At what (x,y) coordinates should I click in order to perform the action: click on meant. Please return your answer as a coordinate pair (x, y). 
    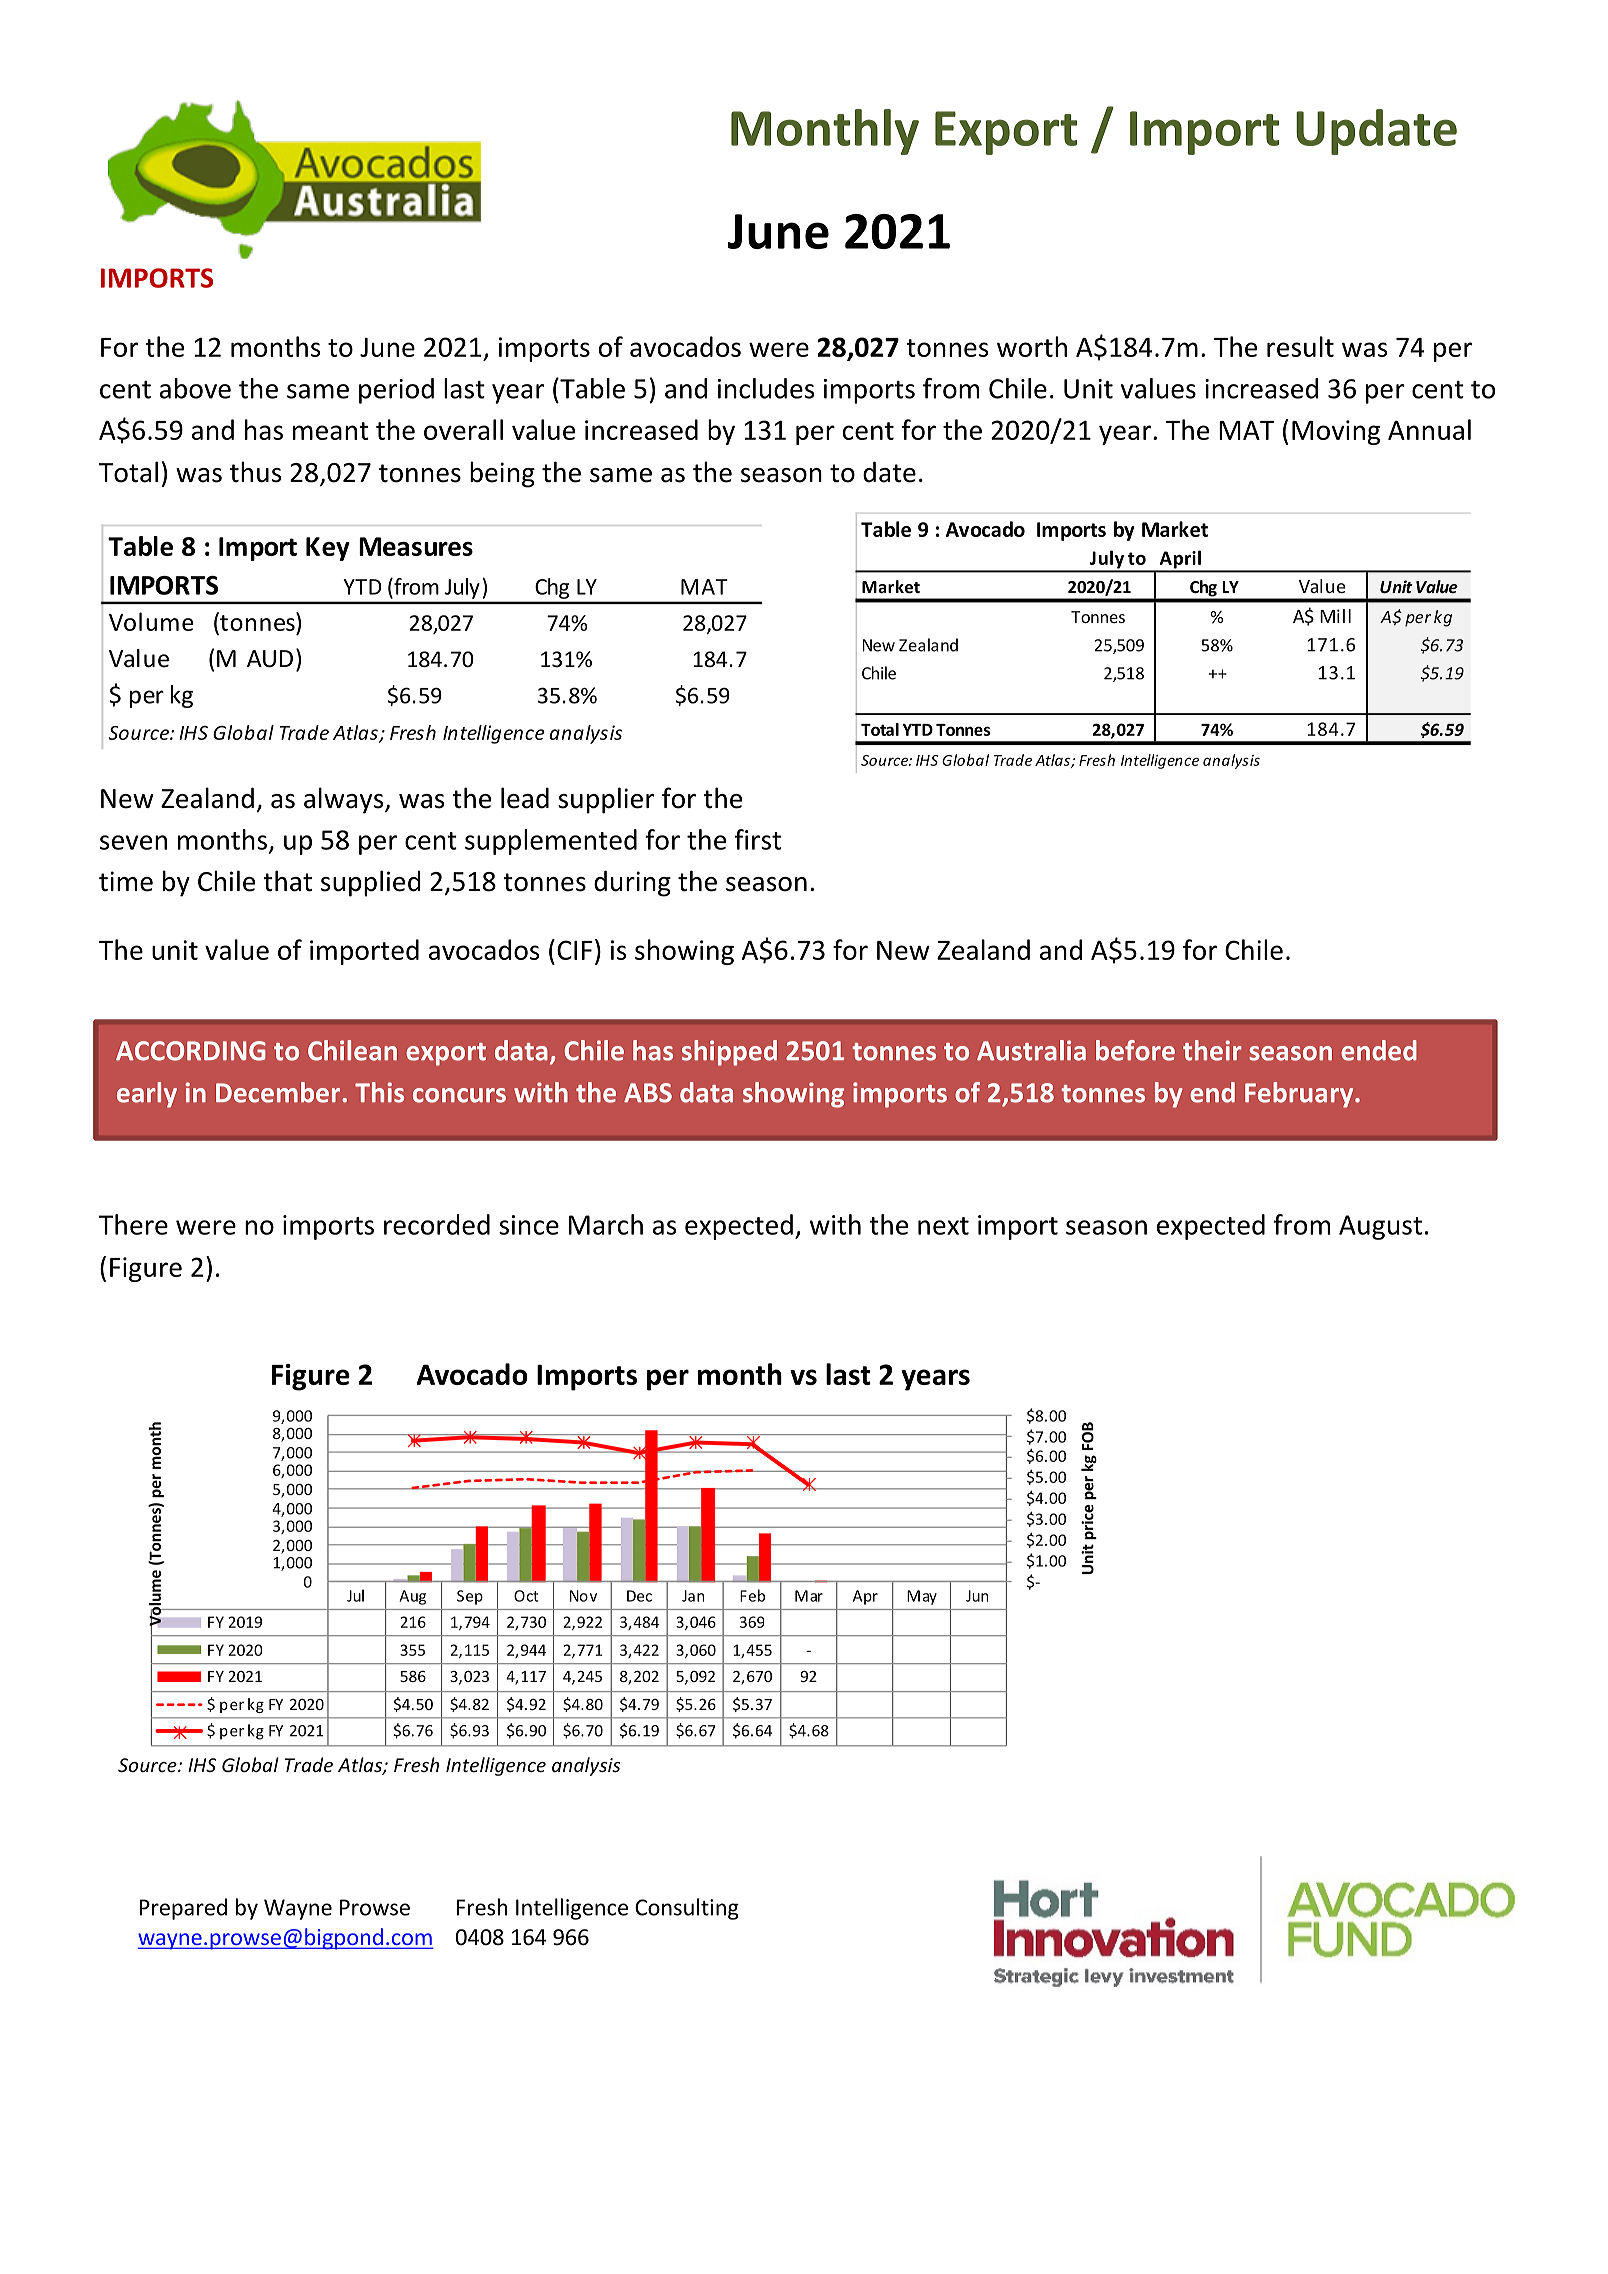
    Looking at the image, I should click on (331, 431).
